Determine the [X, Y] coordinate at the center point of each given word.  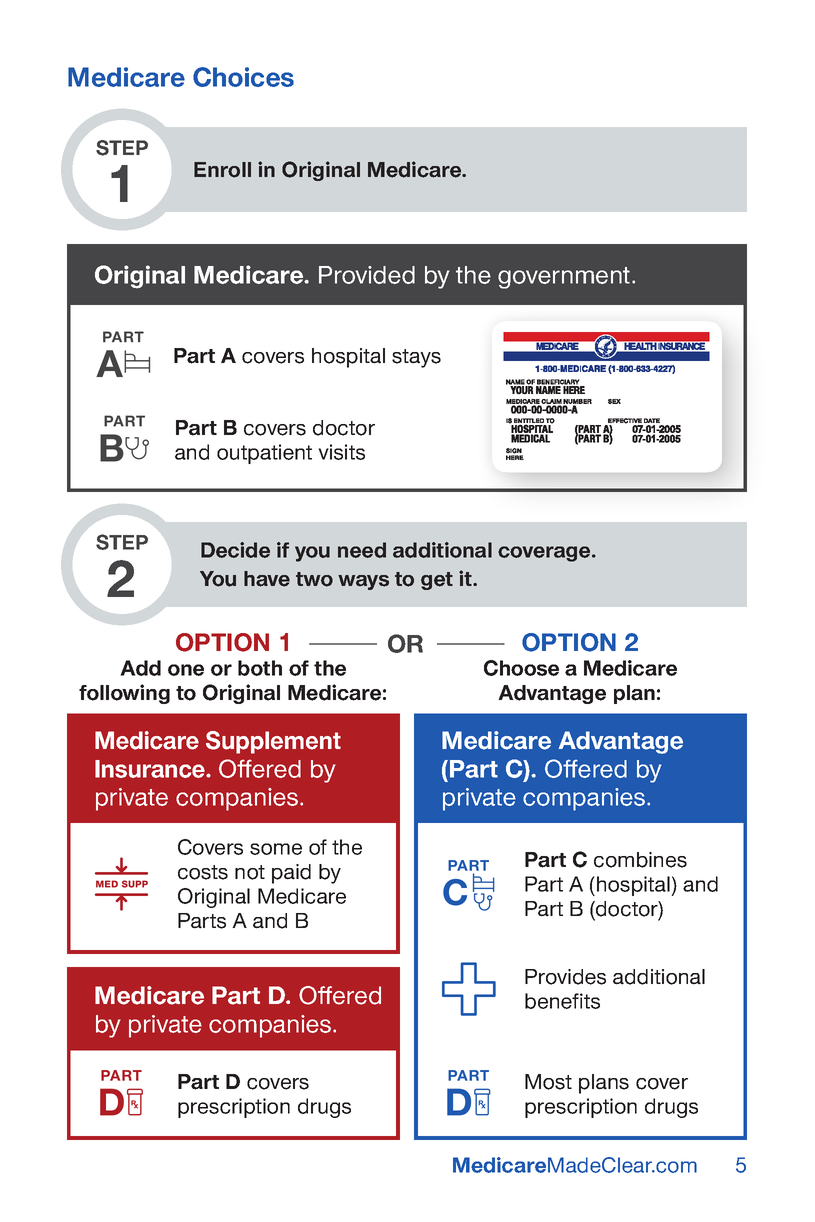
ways [363, 582]
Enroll [222, 170]
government [565, 278]
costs [203, 872]
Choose [521, 668]
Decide [235, 550]
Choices [243, 77]
